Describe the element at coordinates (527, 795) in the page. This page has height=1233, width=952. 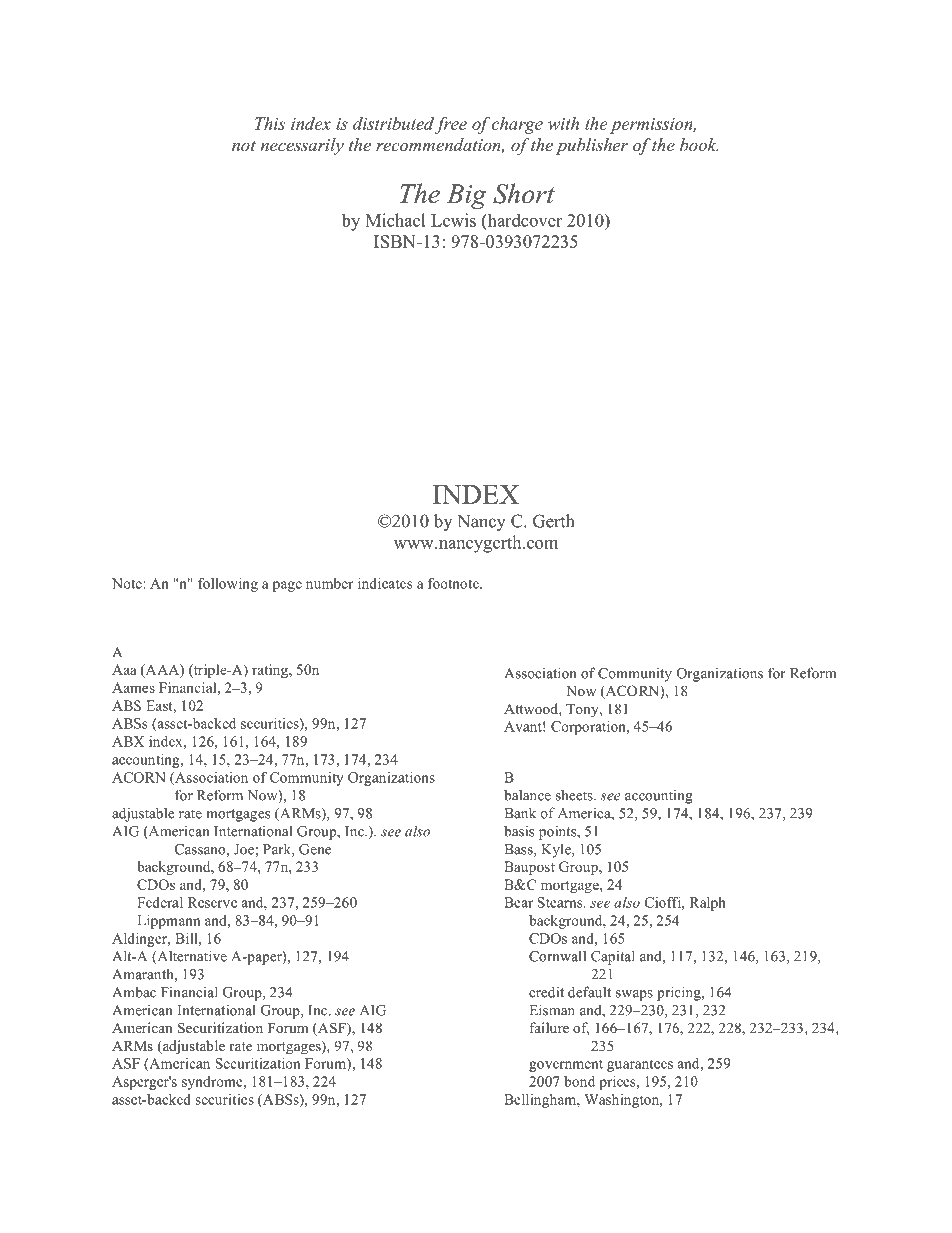
I see `balance` at that location.
